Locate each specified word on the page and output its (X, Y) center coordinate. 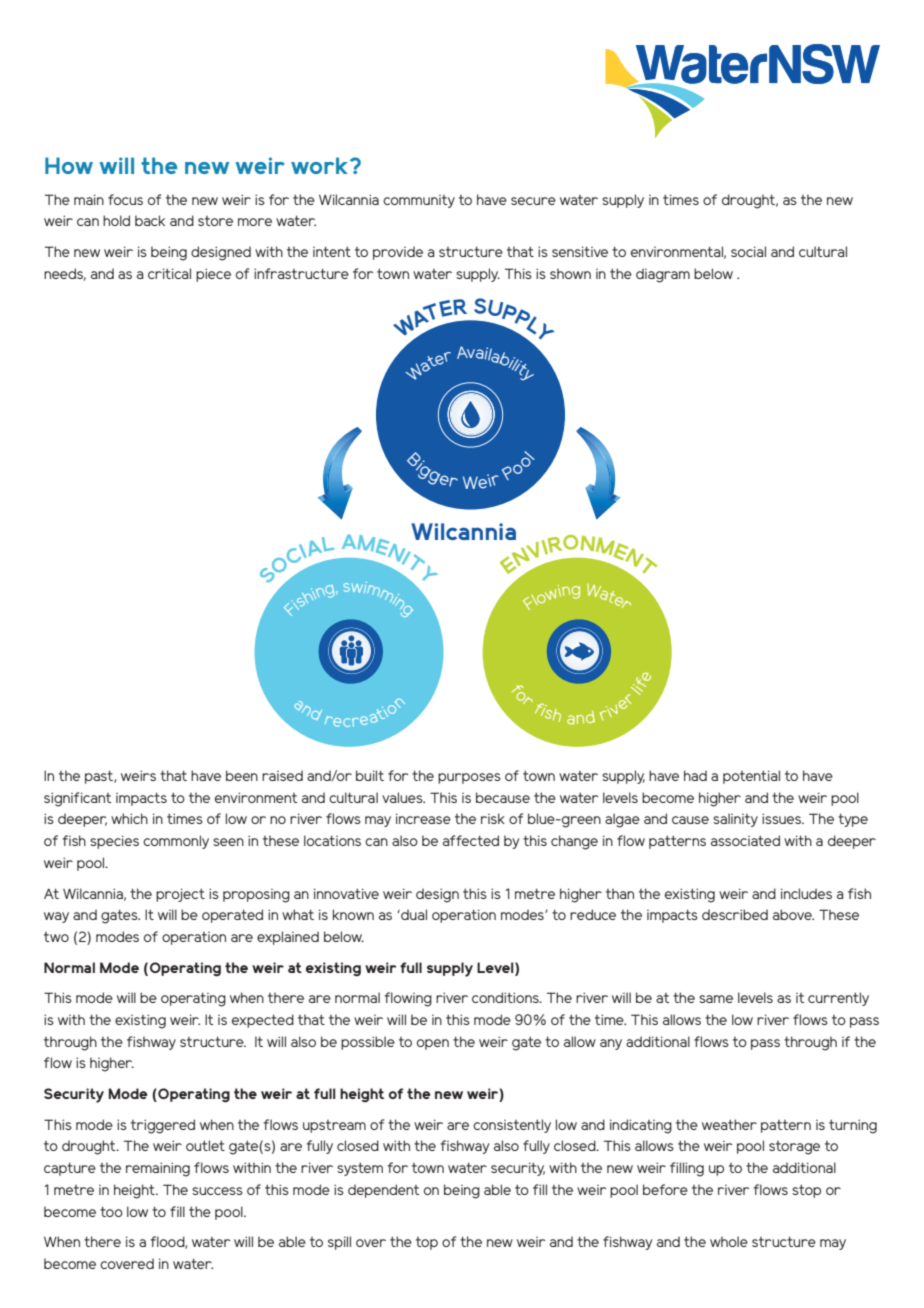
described (735, 914)
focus (125, 199)
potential (751, 777)
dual (413, 914)
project (180, 895)
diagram (663, 275)
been (242, 775)
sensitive (580, 251)
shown (570, 273)
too (111, 1211)
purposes (469, 778)
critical (169, 273)
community (419, 201)
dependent (383, 1191)
